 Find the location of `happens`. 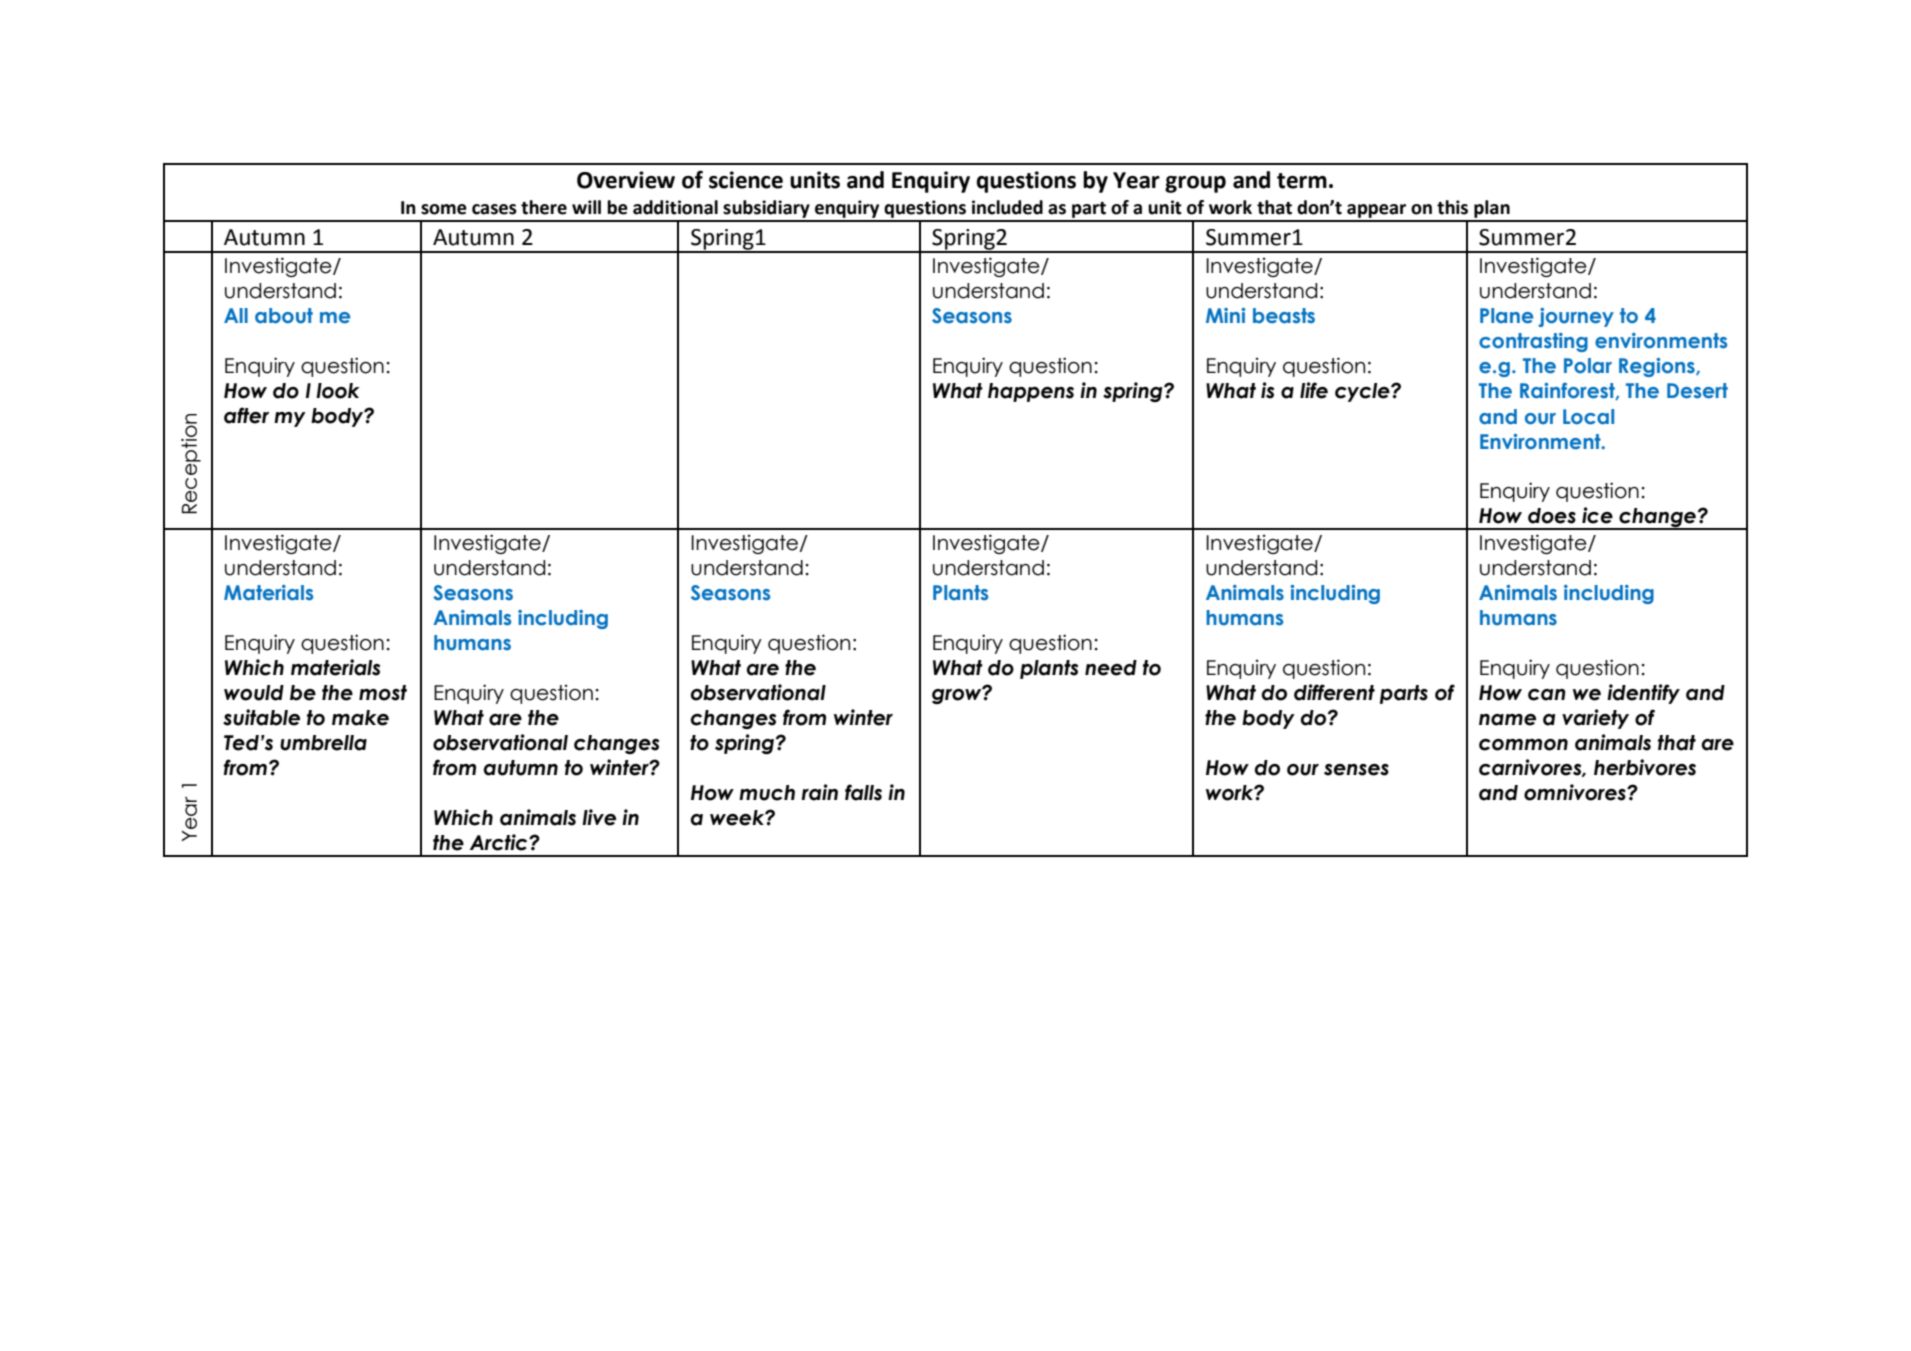

happens is located at coordinates (1031, 392).
